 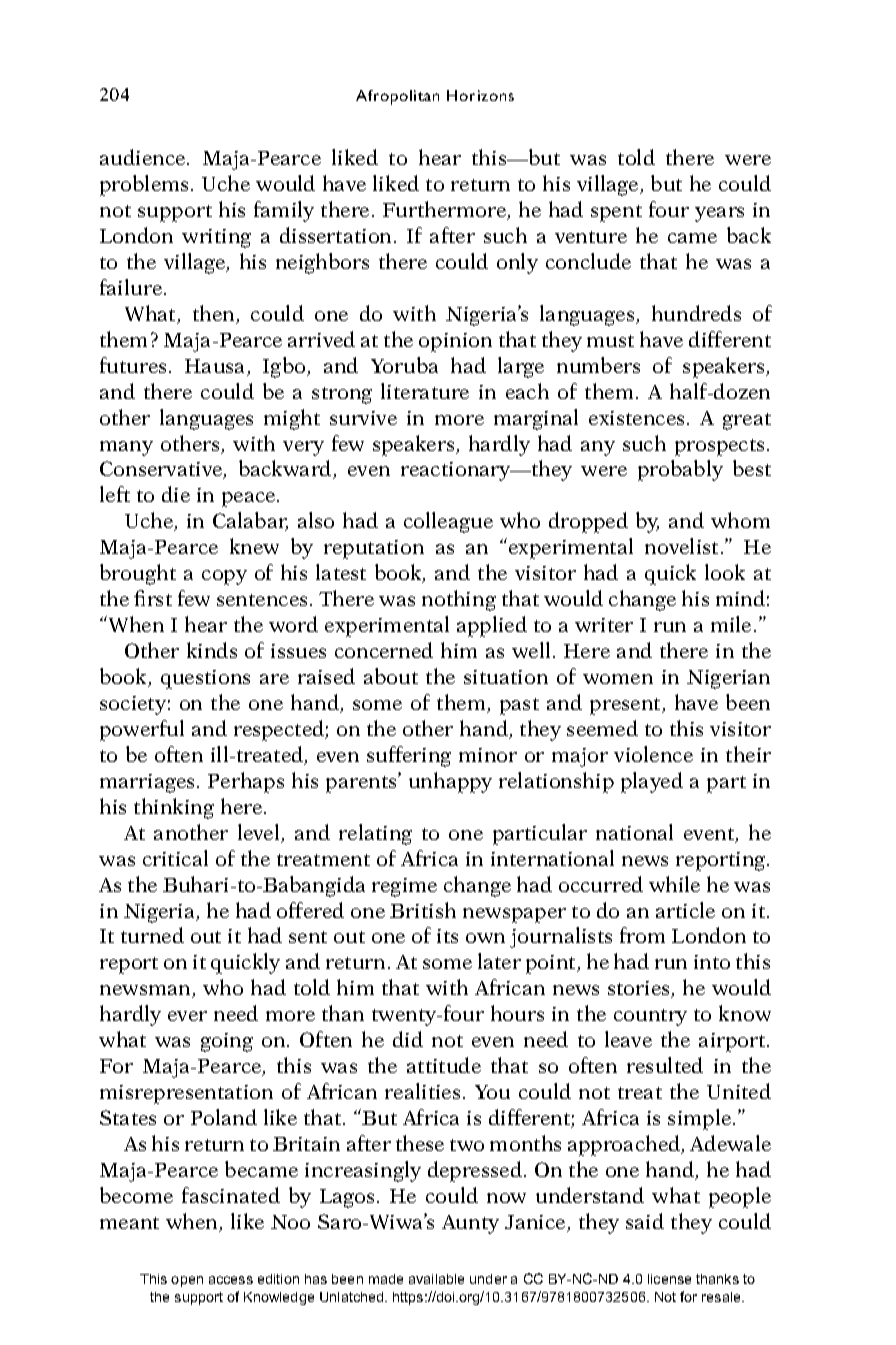 I want to click on years, so click(x=719, y=214).
